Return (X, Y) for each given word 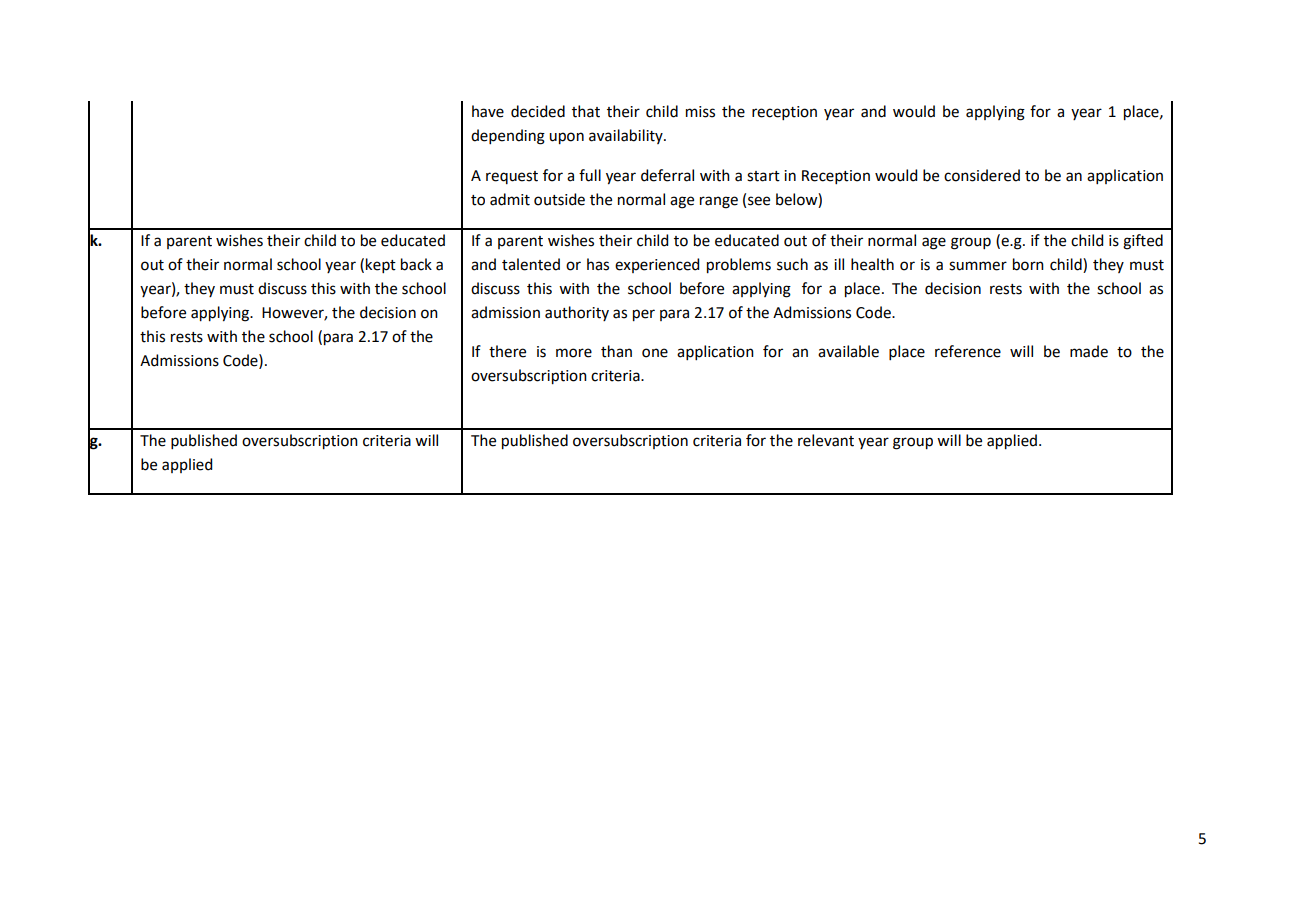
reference (968, 351)
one (655, 353)
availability (627, 136)
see (759, 201)
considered (982, 175)
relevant (826, 440)
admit (510, 199)
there (507, 351)
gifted (1143, 242)
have (488, 111)
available (848, 351)
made (1089, 351)
